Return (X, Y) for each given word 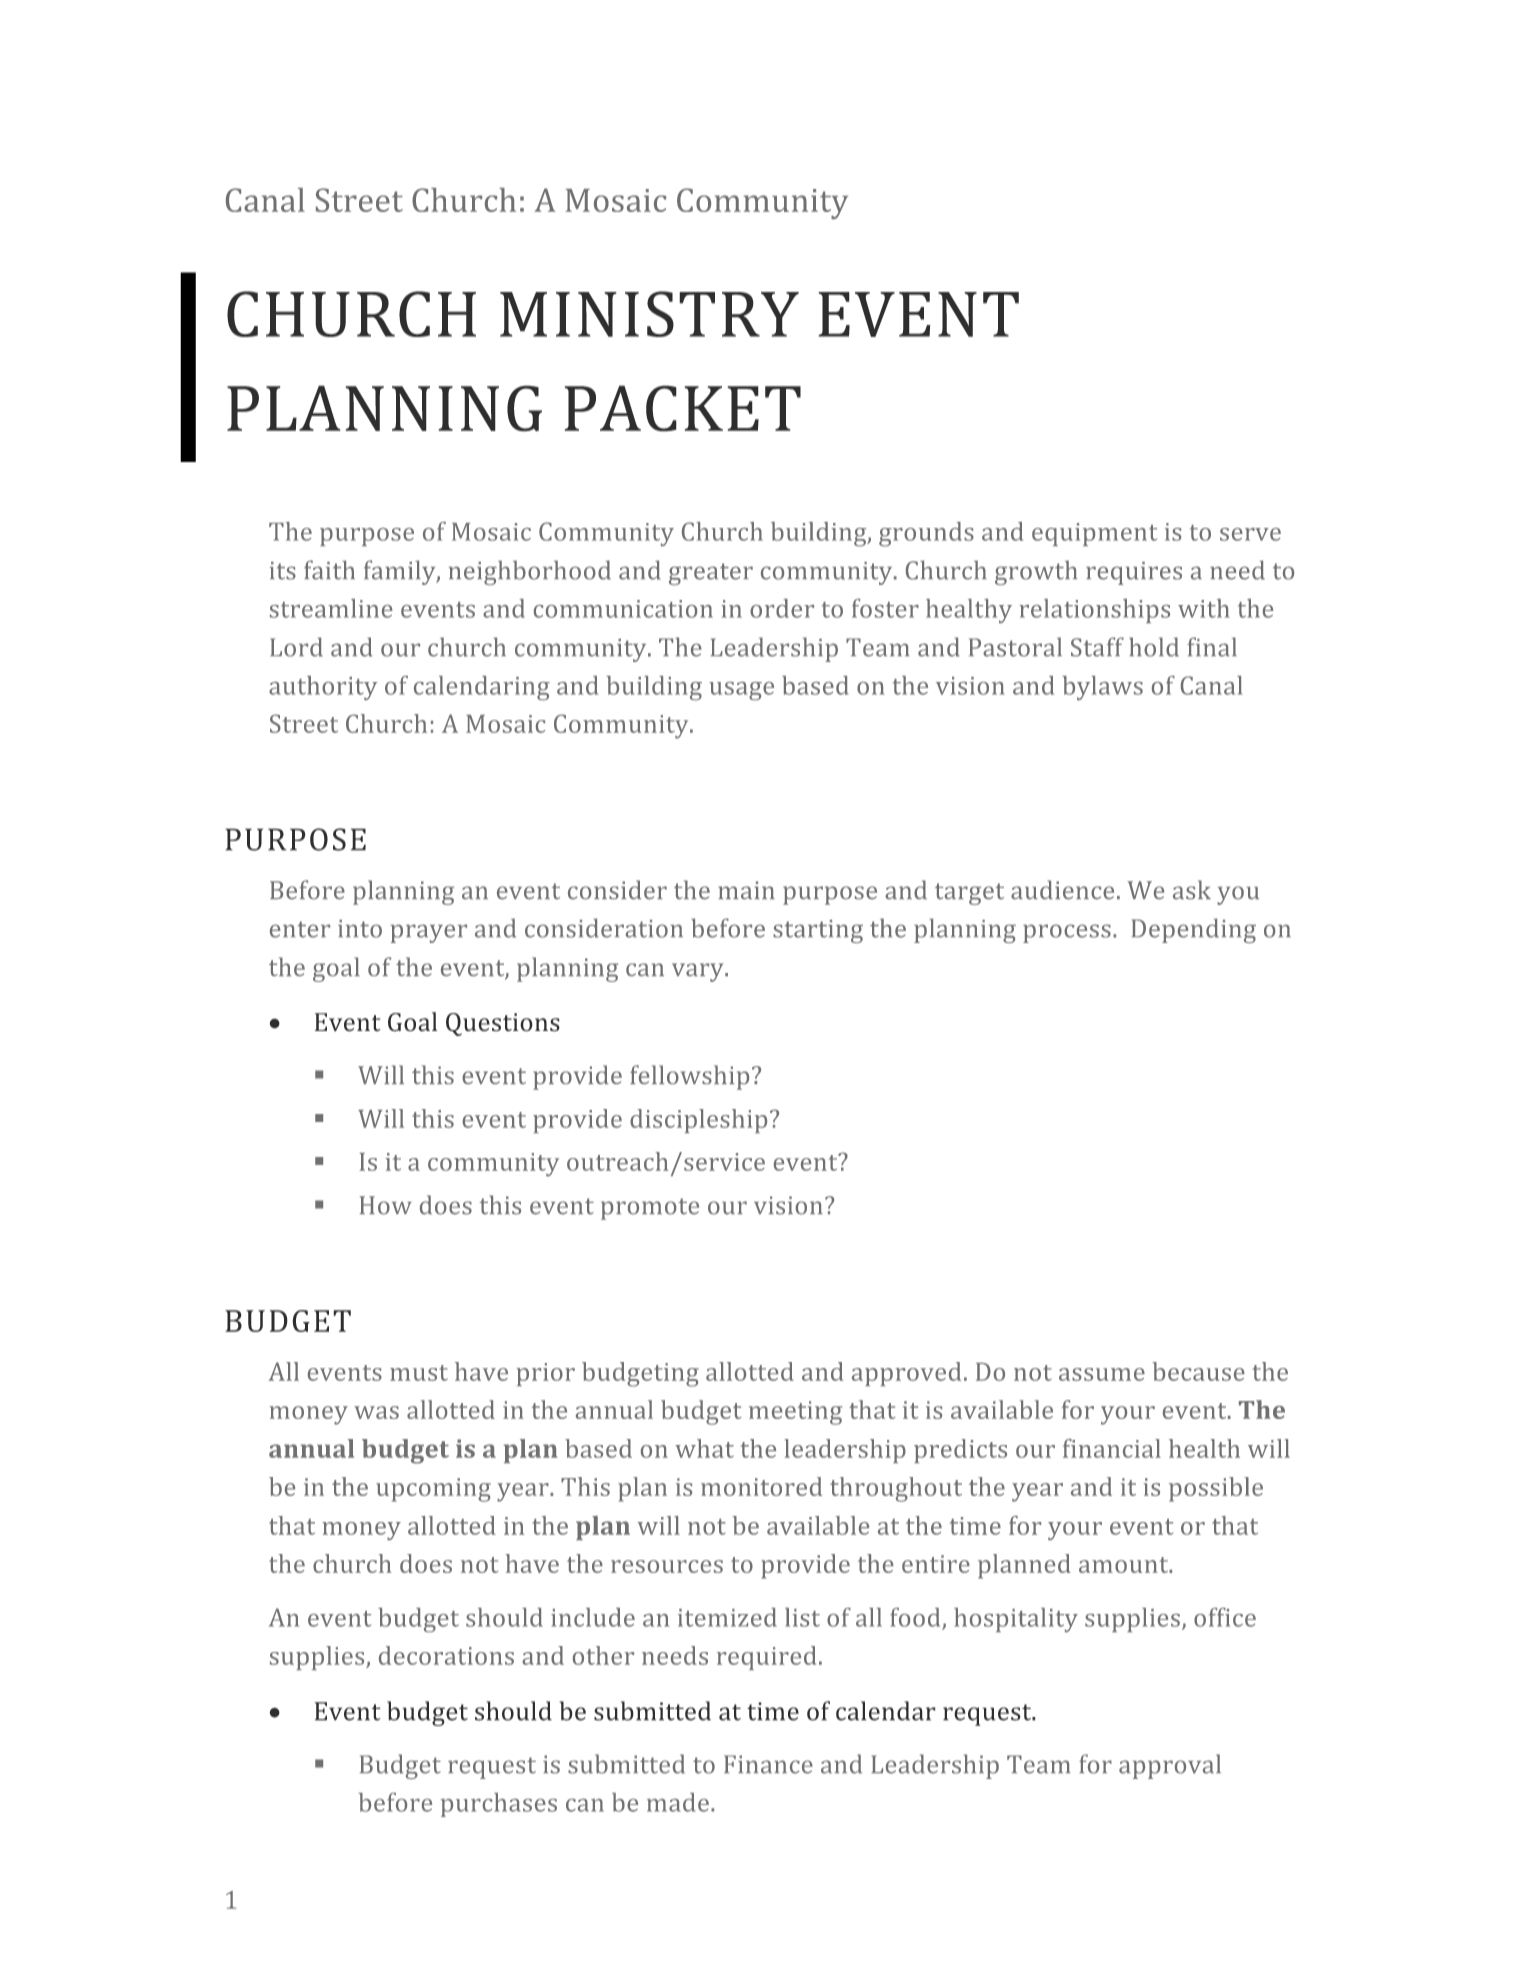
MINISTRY (649, 314)
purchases (499, 1805)
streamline (331, 608)
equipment (1094, 534)
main (746, 890)
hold (1154, 647)
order (782, 608)
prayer (429, 933)
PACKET (683, 408)
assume (1102, 1374)
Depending (1193, 930)
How (385, 1205)
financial (1112, 1448)
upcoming (433, 1490)
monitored (761, 1486)
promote (650, 1209)
